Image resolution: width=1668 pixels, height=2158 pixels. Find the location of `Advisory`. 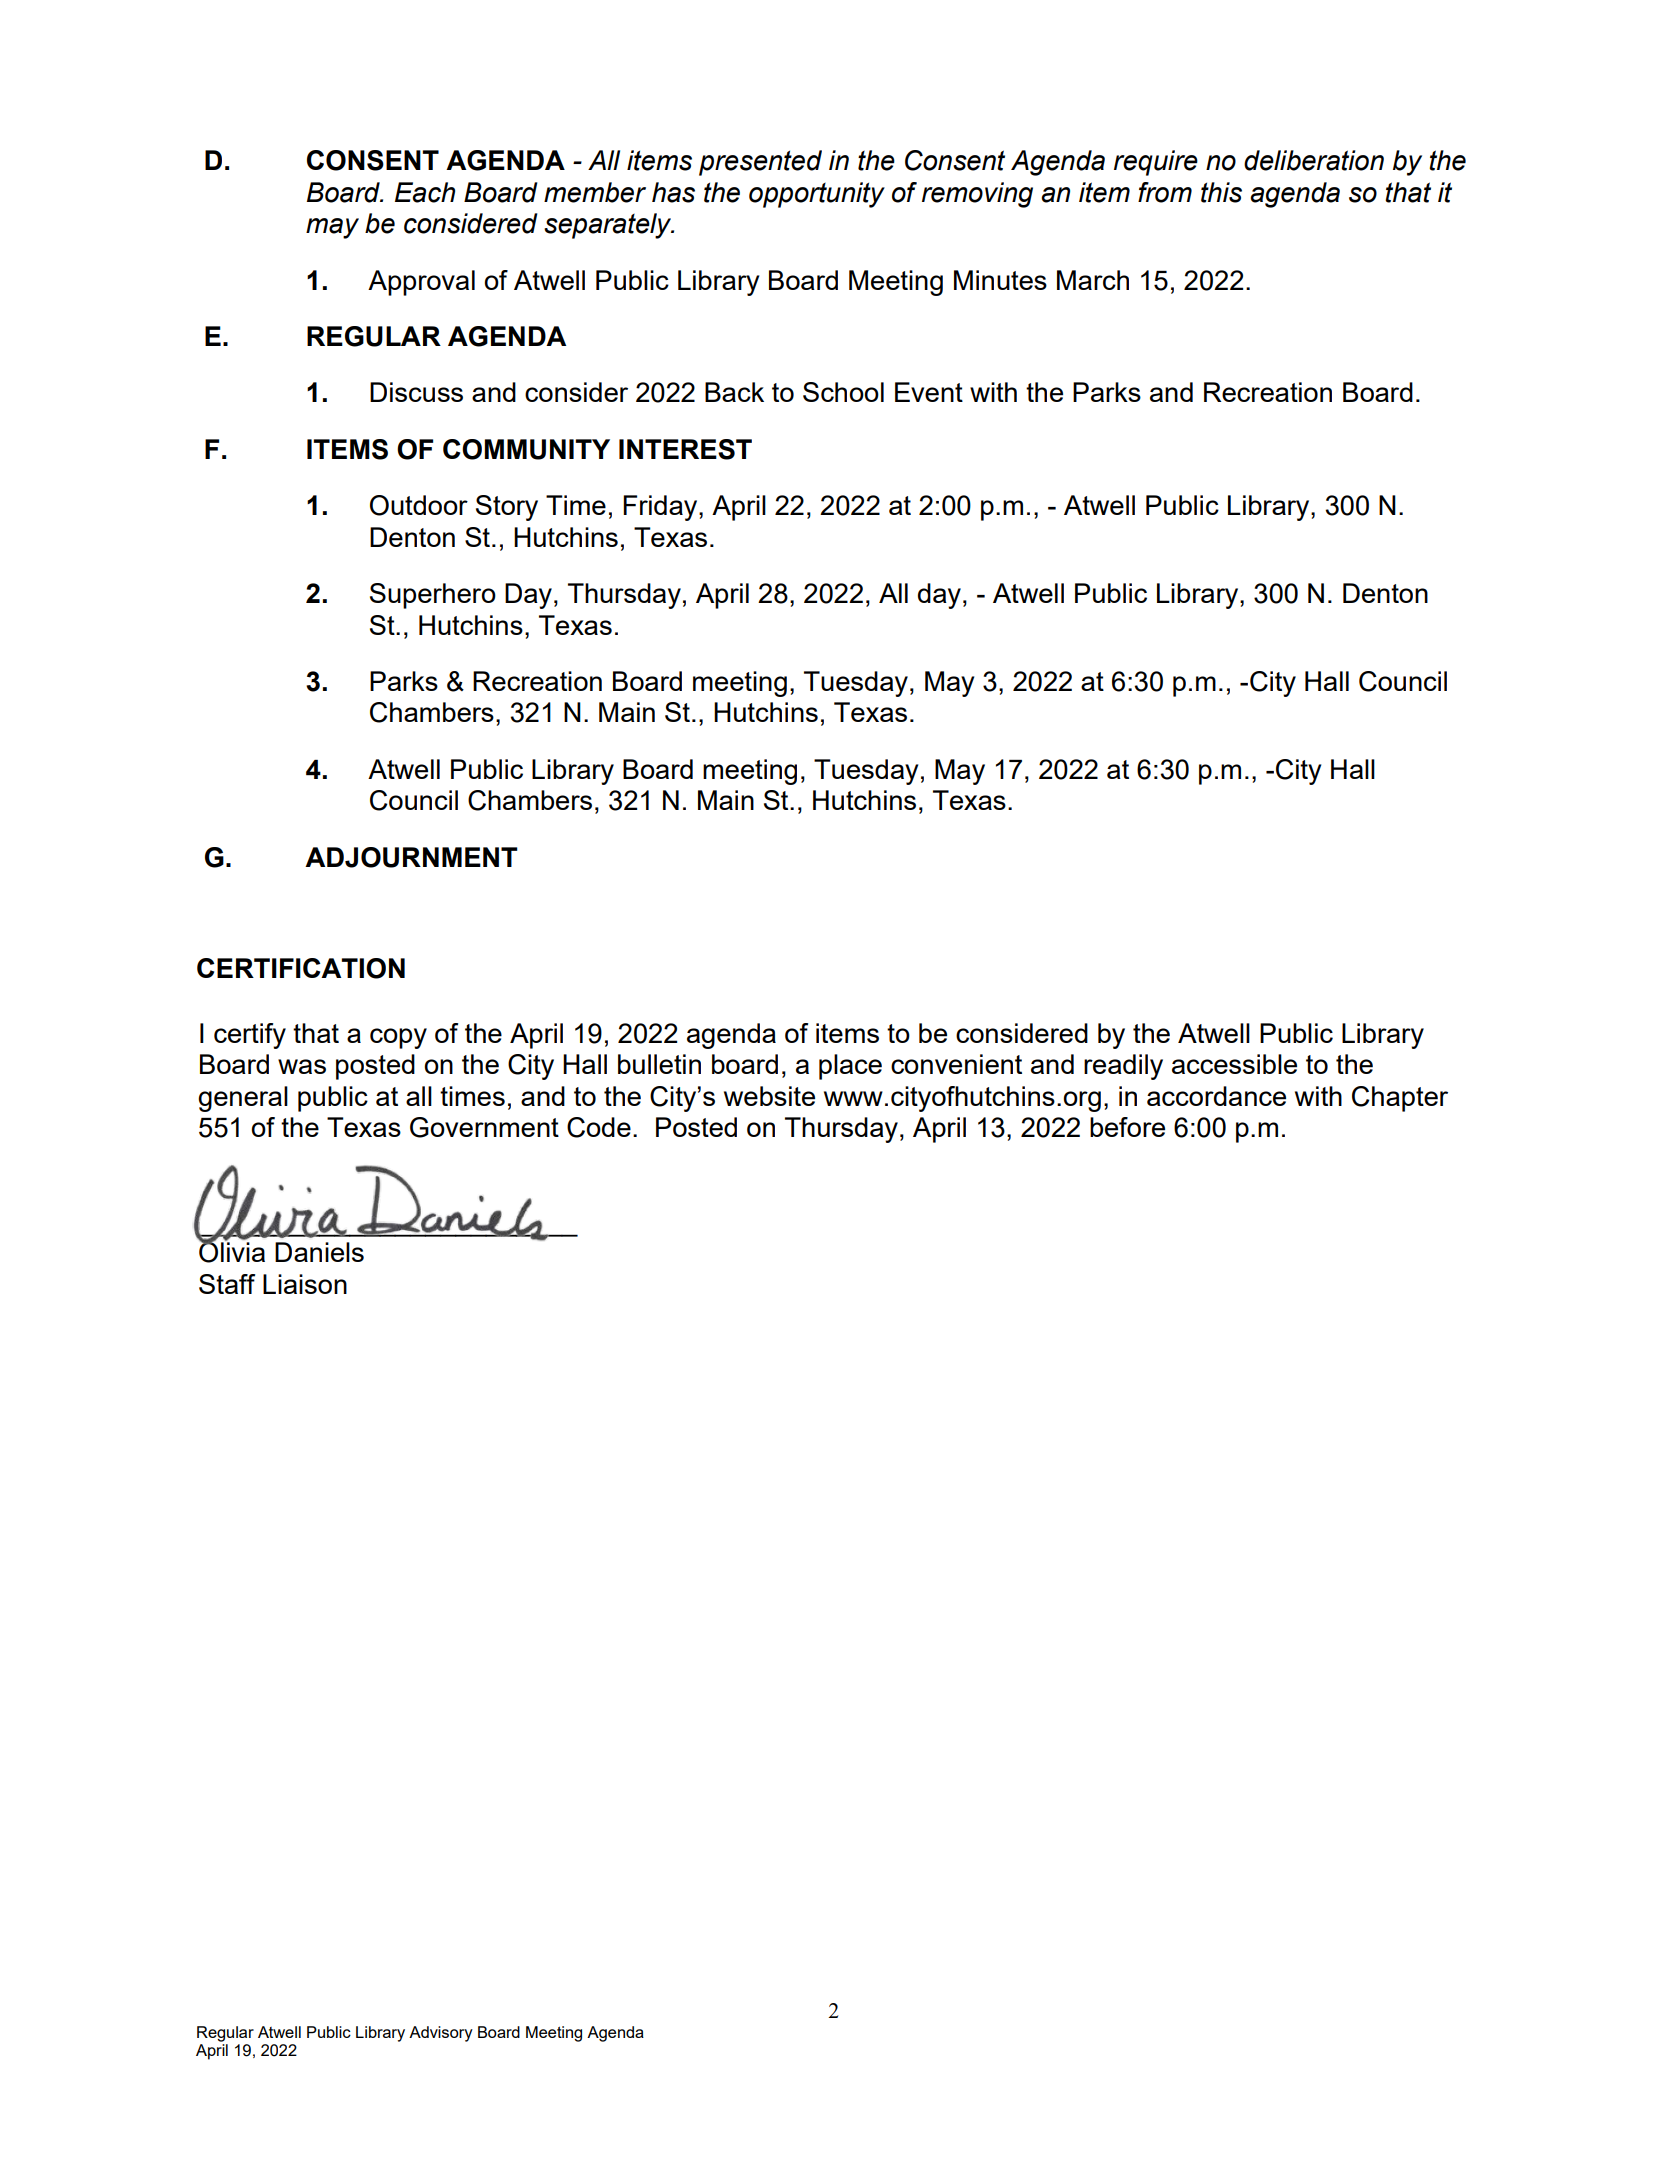

Advisory is located at coordinates (441, 2034).
